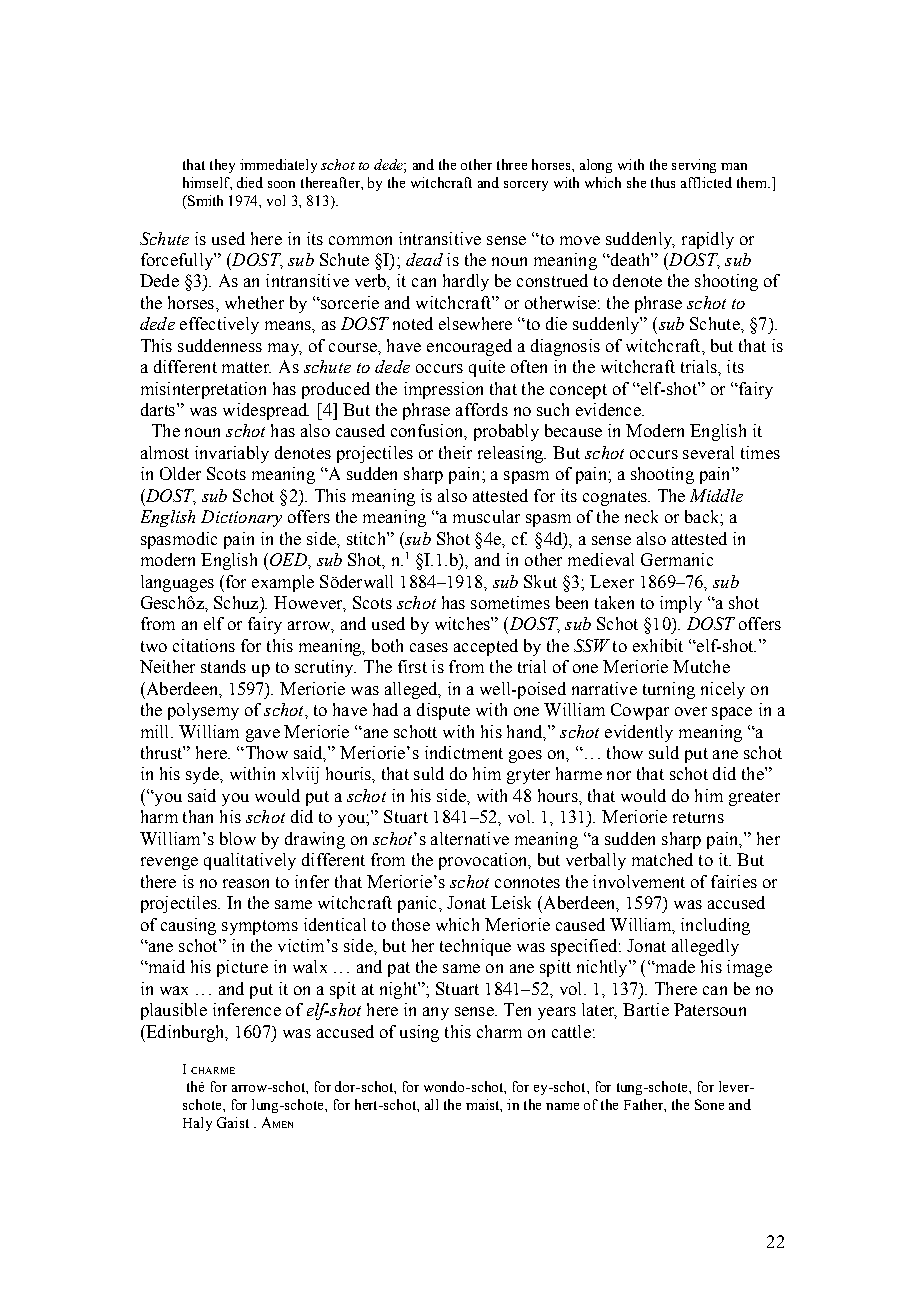 The width and height of the screenshot is (924, 1308). I want to click on three, so click(512, 164).
